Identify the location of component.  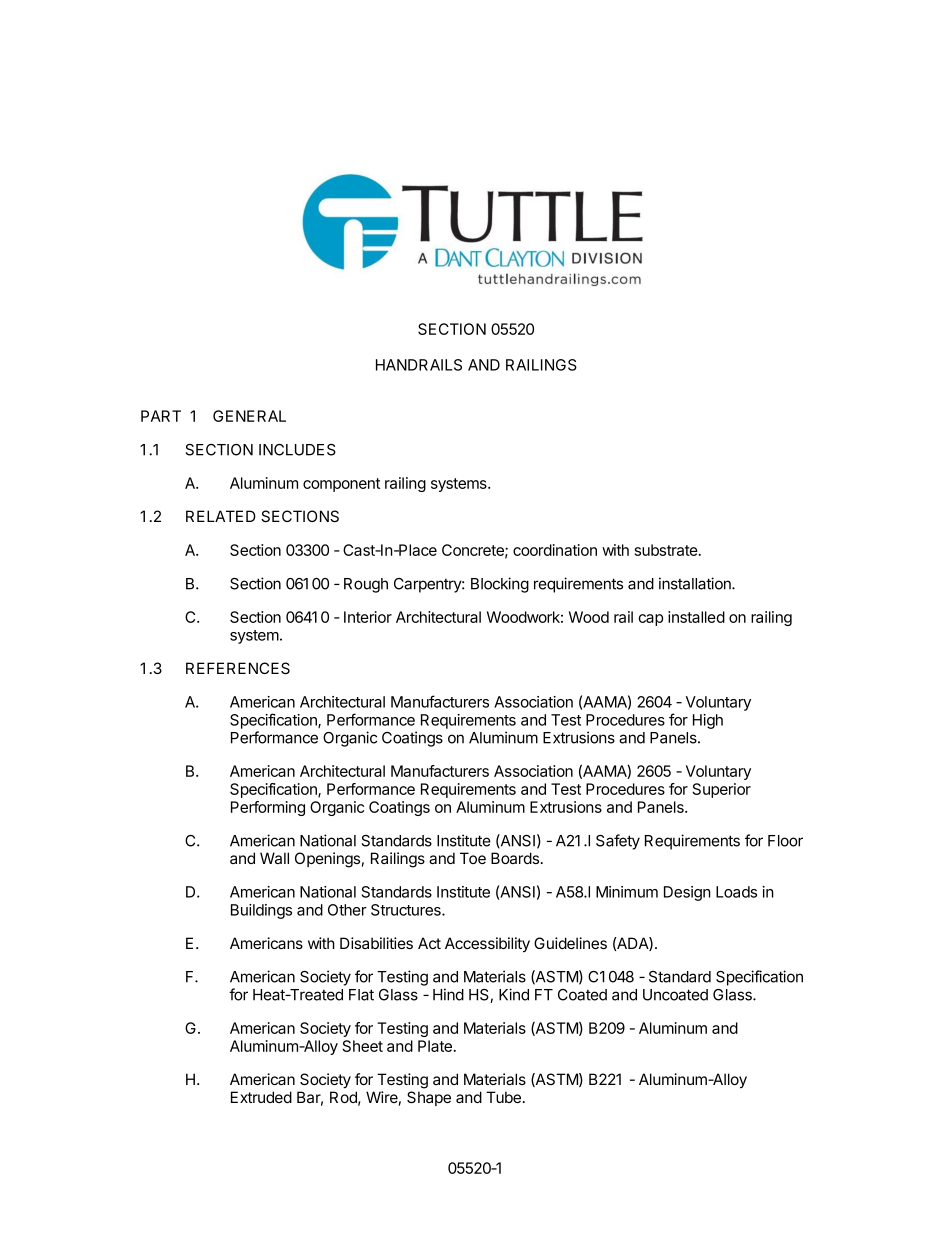
(341, 485).
